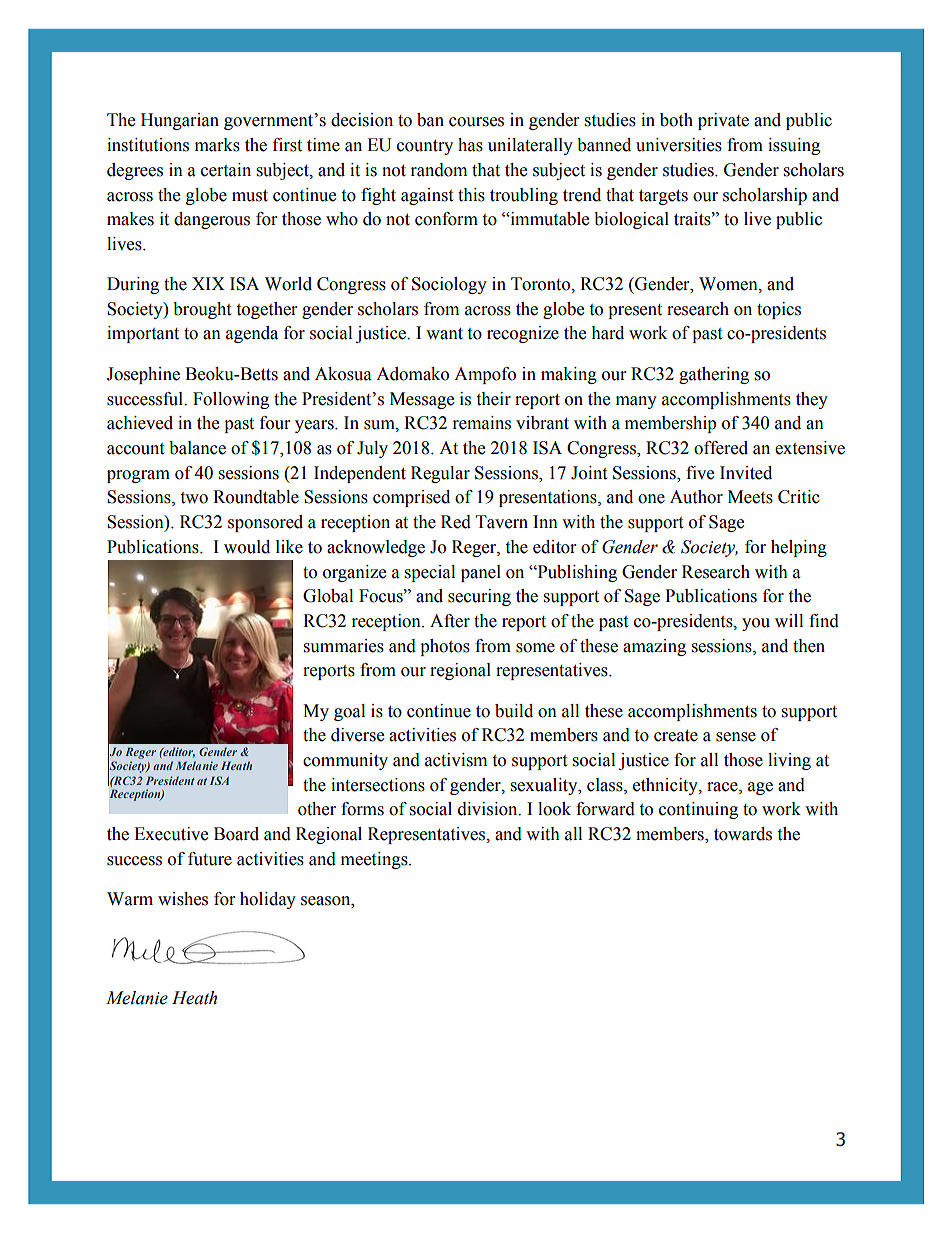 This screenshot has width=952, height=1233. Describe the element at coordinates (470, 145) in the screenshot. I see `has` at that location.
